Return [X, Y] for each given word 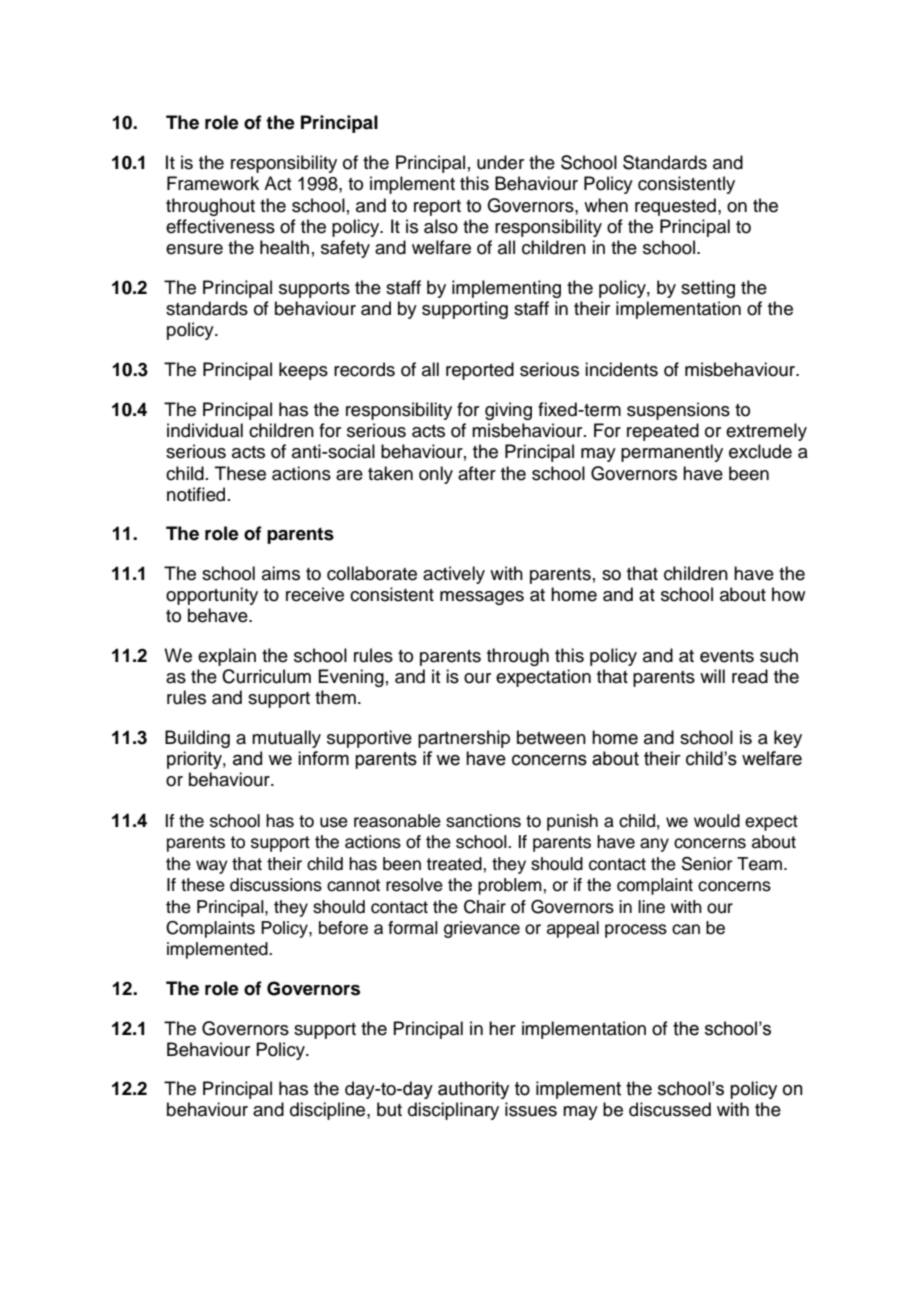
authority [473, 1090]
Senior [707, 864]
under [500, 162]
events [727, 656]
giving [508, 411]
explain [227, 657]
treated [455, 864]
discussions [276, 885]
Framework [213, 183]
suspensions [678, 411]
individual [205, 430]
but [389, 1109]
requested [675, 207]
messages [482, 598]
